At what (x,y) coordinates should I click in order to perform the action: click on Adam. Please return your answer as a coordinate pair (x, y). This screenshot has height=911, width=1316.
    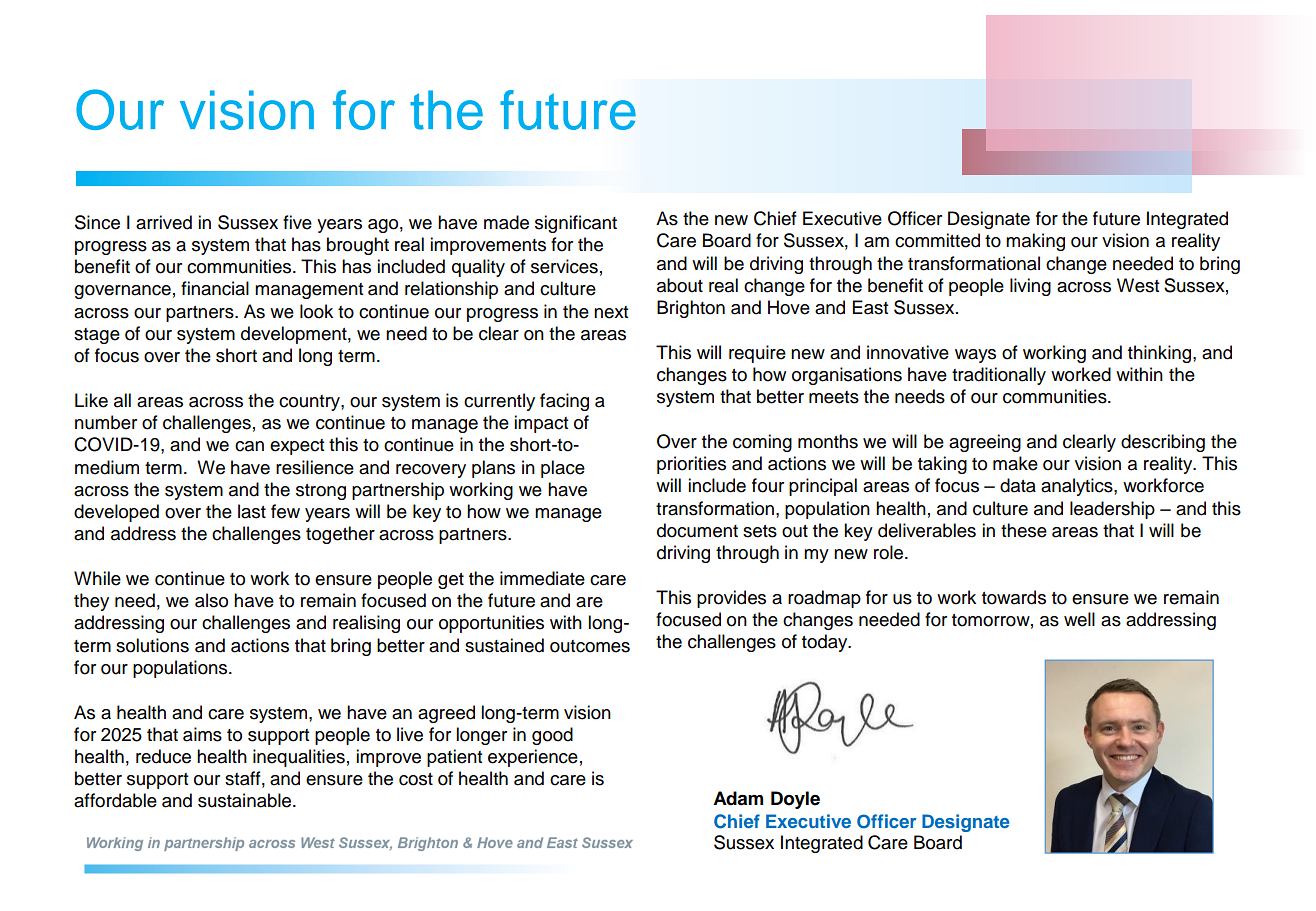
    Looking at the image, I should click on (738, 798).
